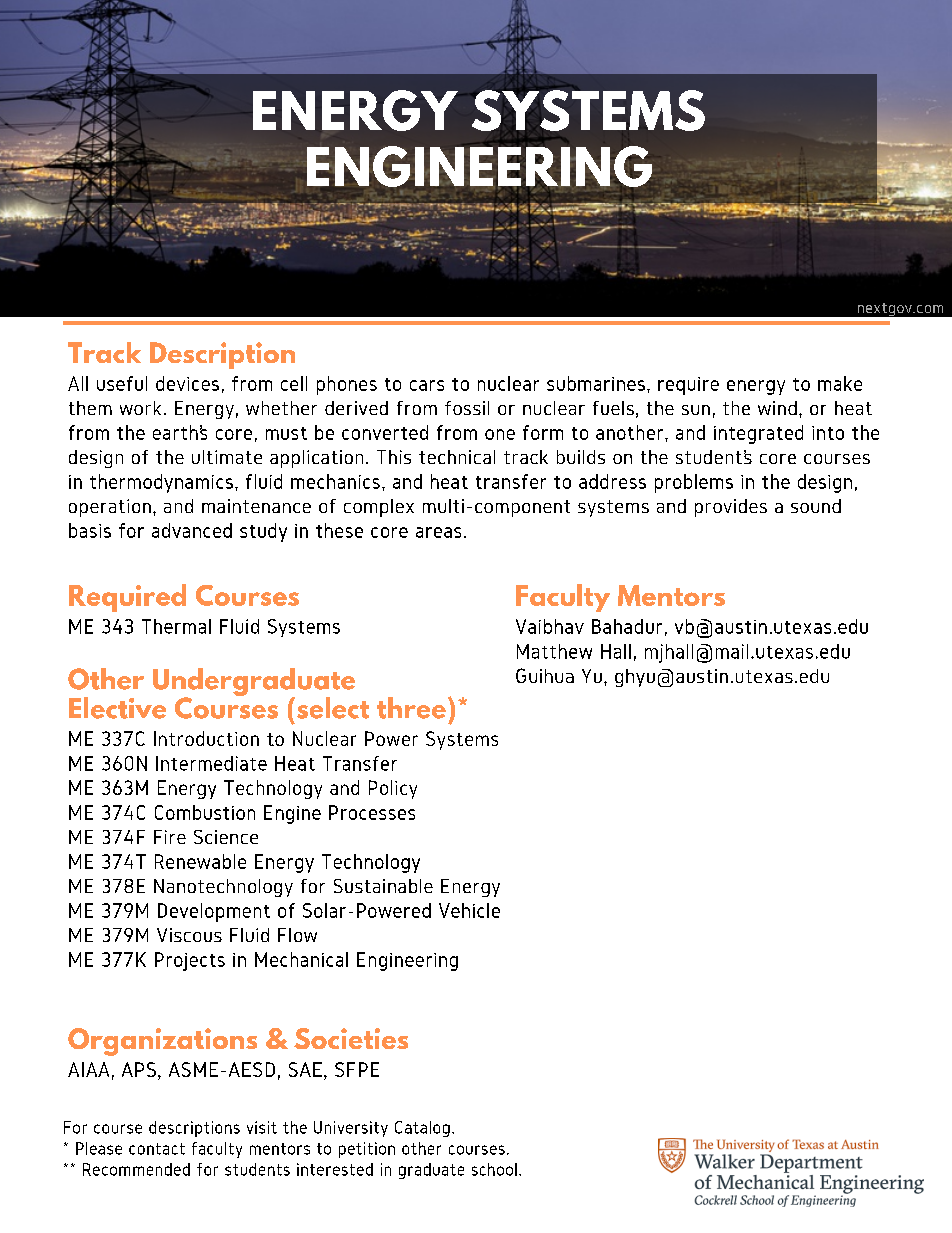  What do you see at coordinates (214, 912) in the screenshot?
I see `Development` at bounding box center [214, 912].
